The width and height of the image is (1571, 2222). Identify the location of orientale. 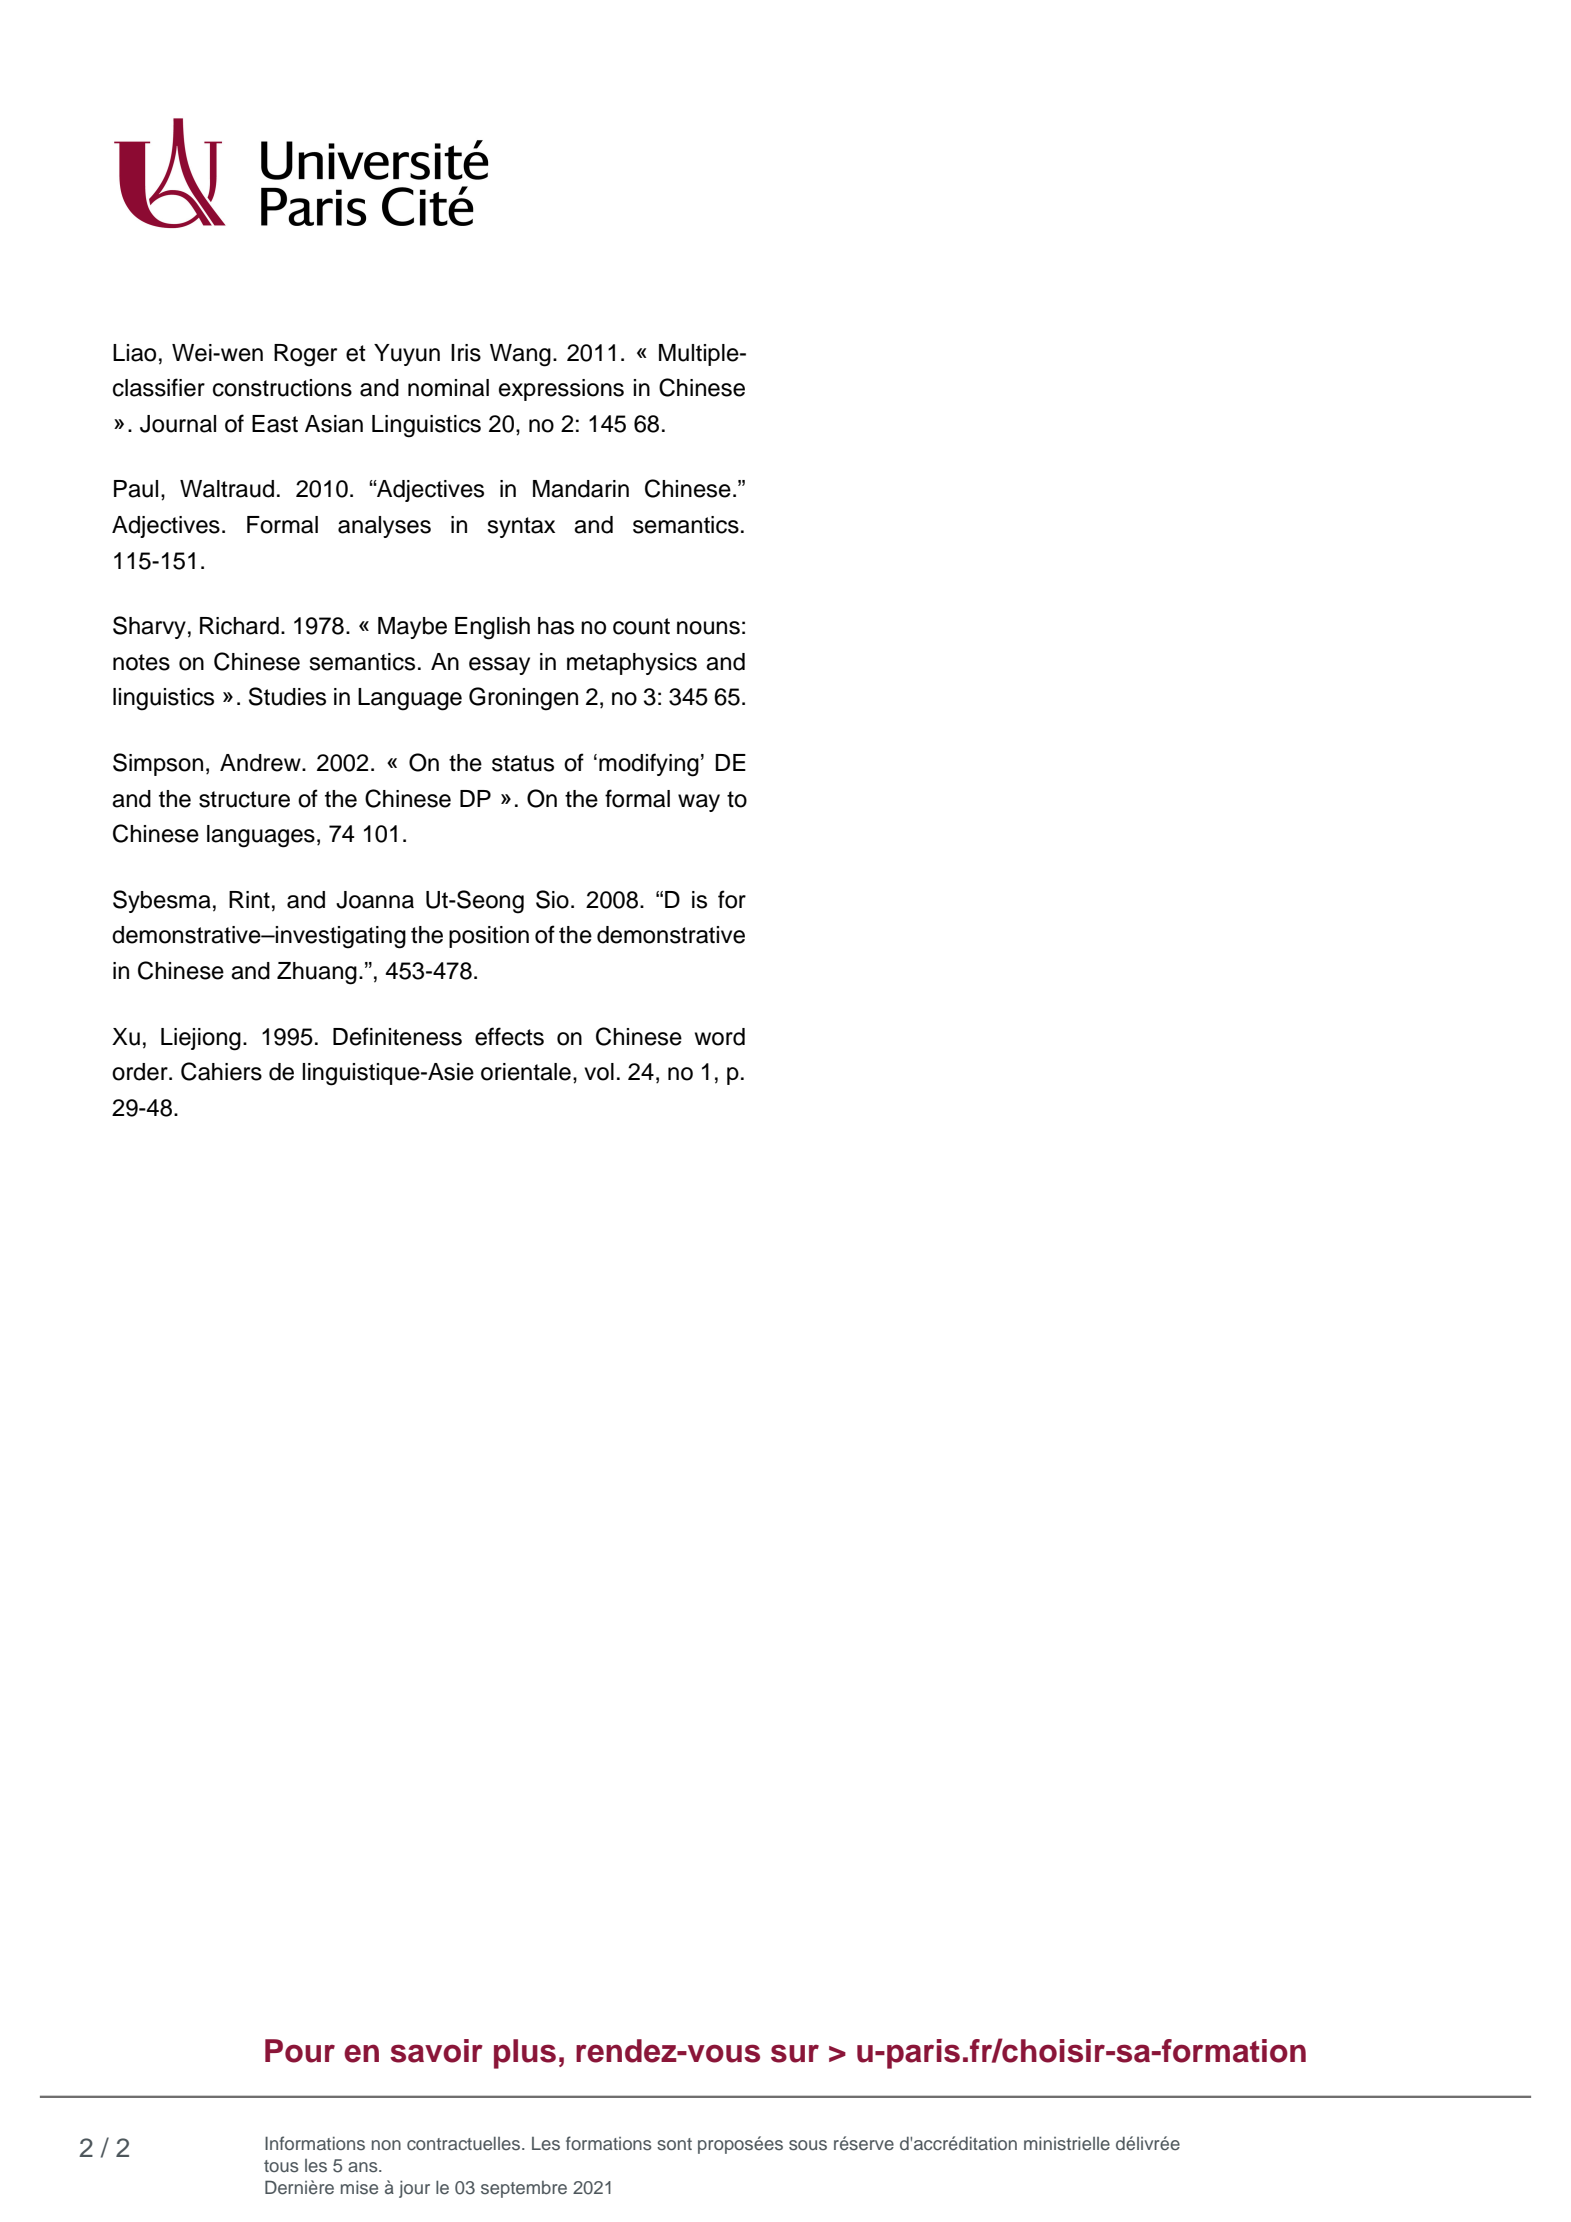
(526, 1072).
